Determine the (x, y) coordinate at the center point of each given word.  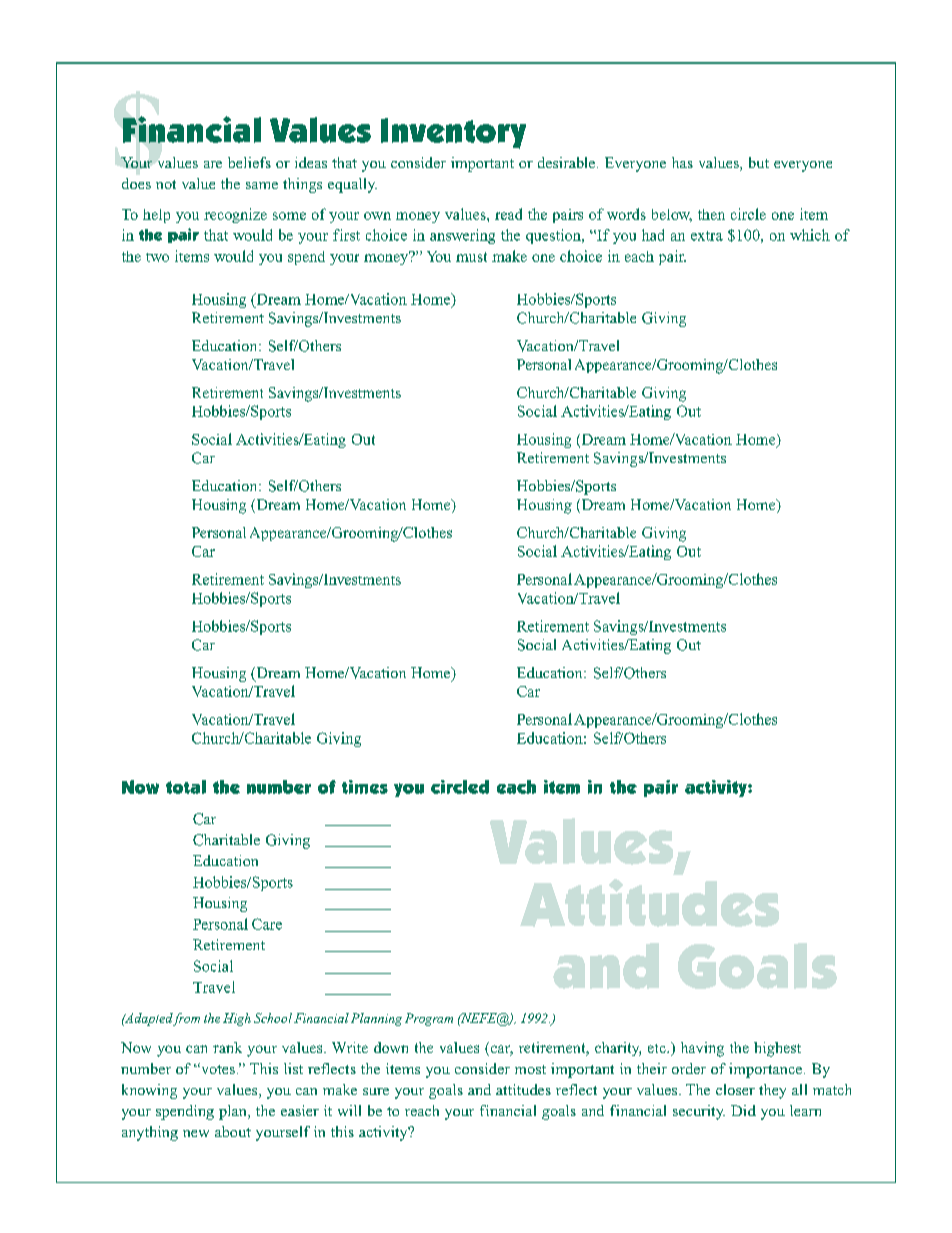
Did (743, 1110)
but (759, 162)
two (157, 257)
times (365, 787)
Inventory (453, 133)
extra (707, 236)
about (233, 1131)
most (530, 1069)
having (702, 1049)
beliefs (249, 162)
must (471, 257)
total (186, 787)
